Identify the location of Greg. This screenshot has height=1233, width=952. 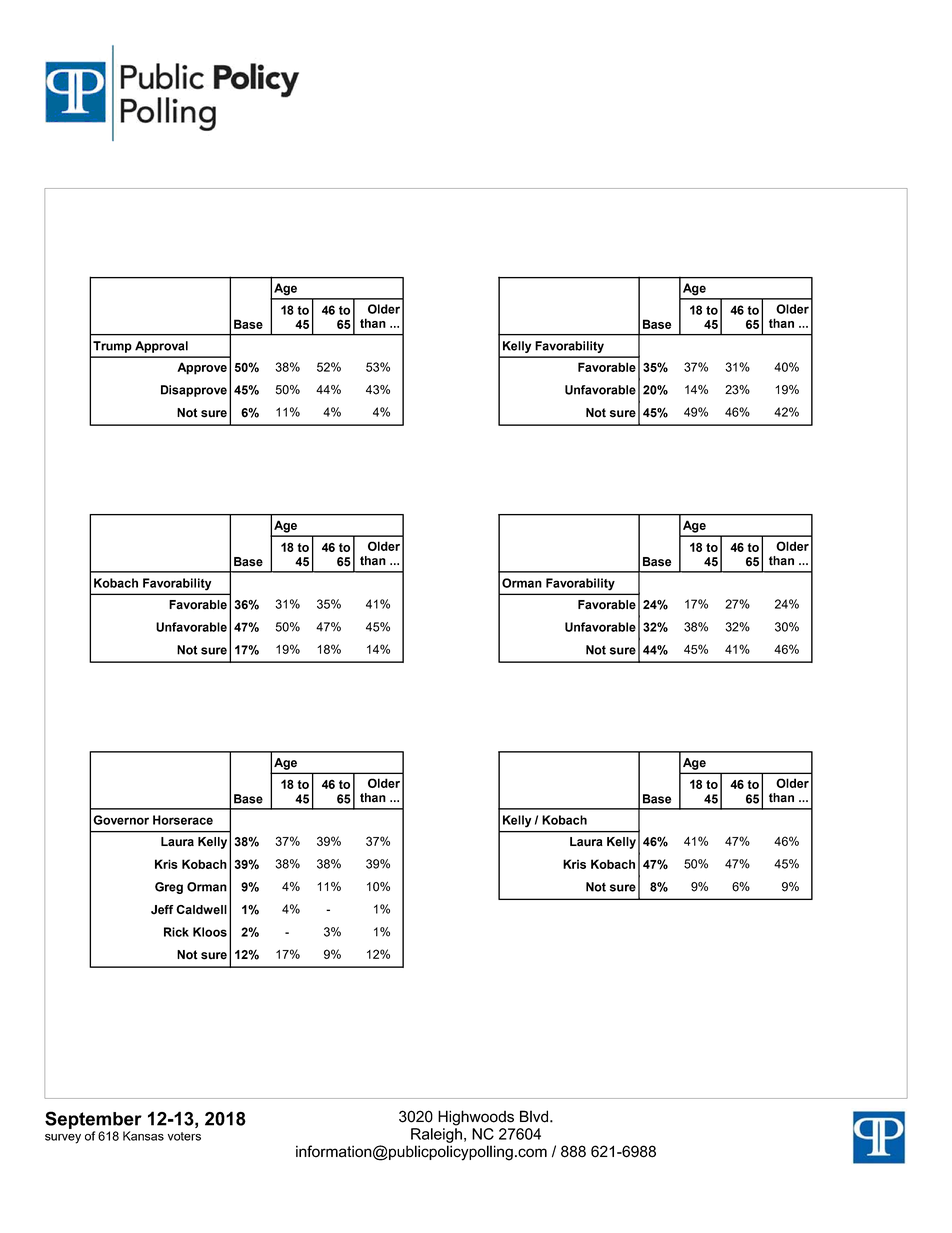
(169, 888).
